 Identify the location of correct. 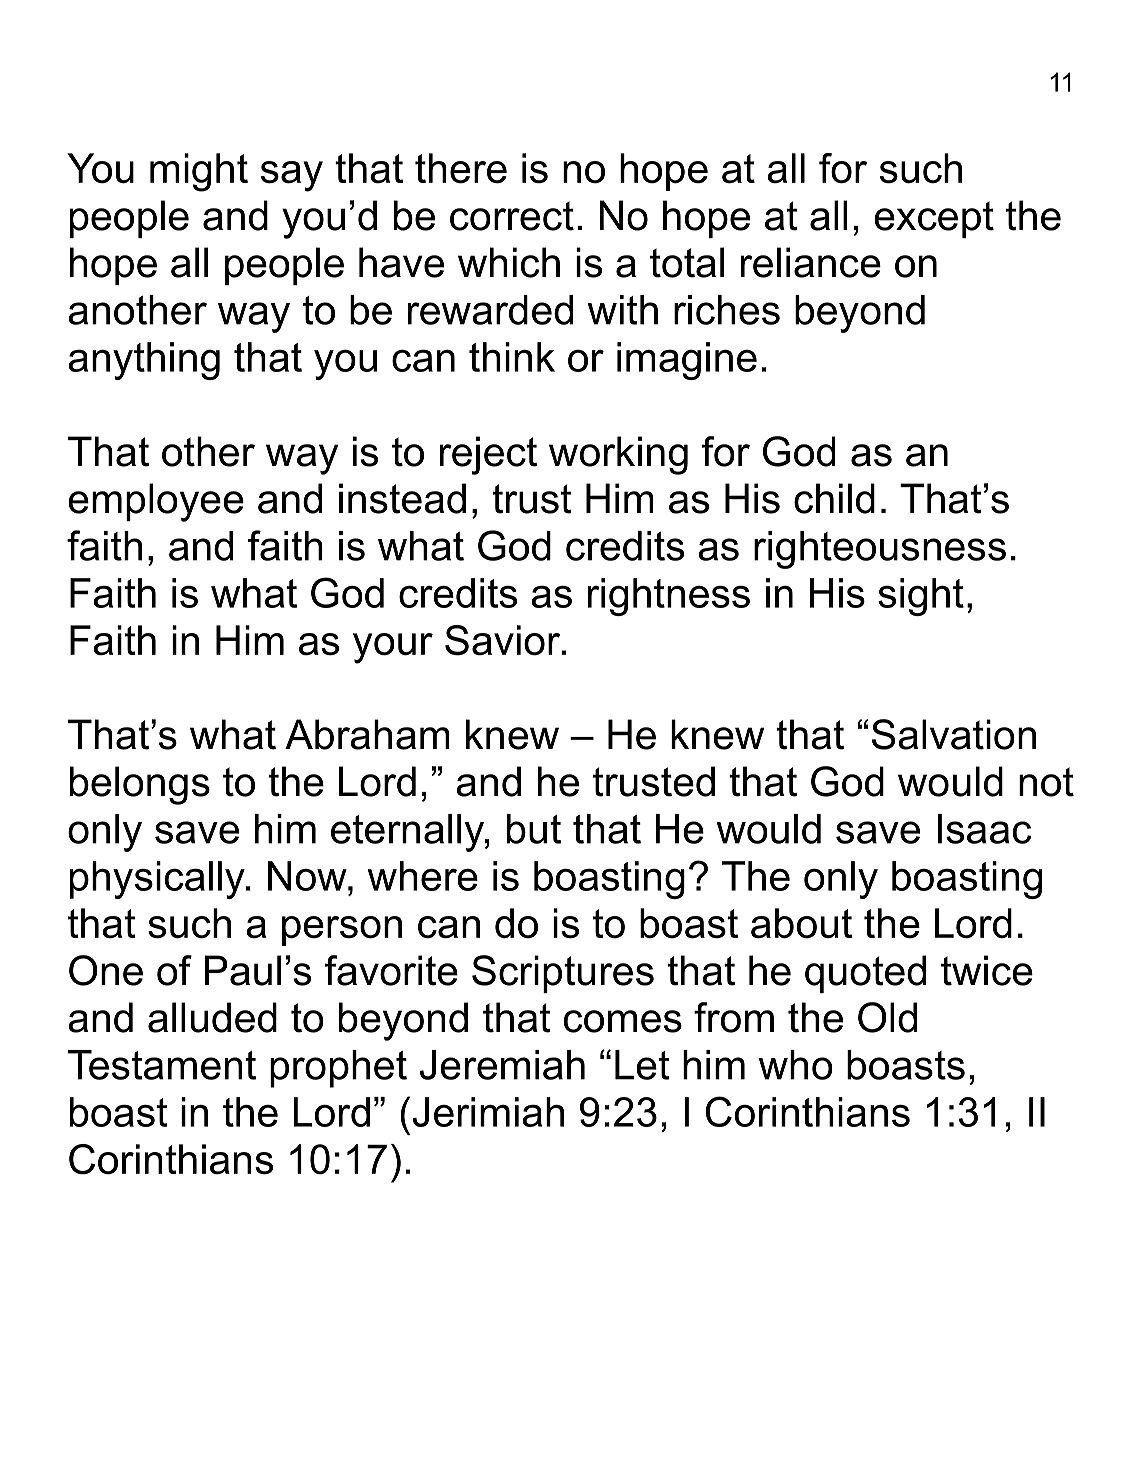
(512, 216).
